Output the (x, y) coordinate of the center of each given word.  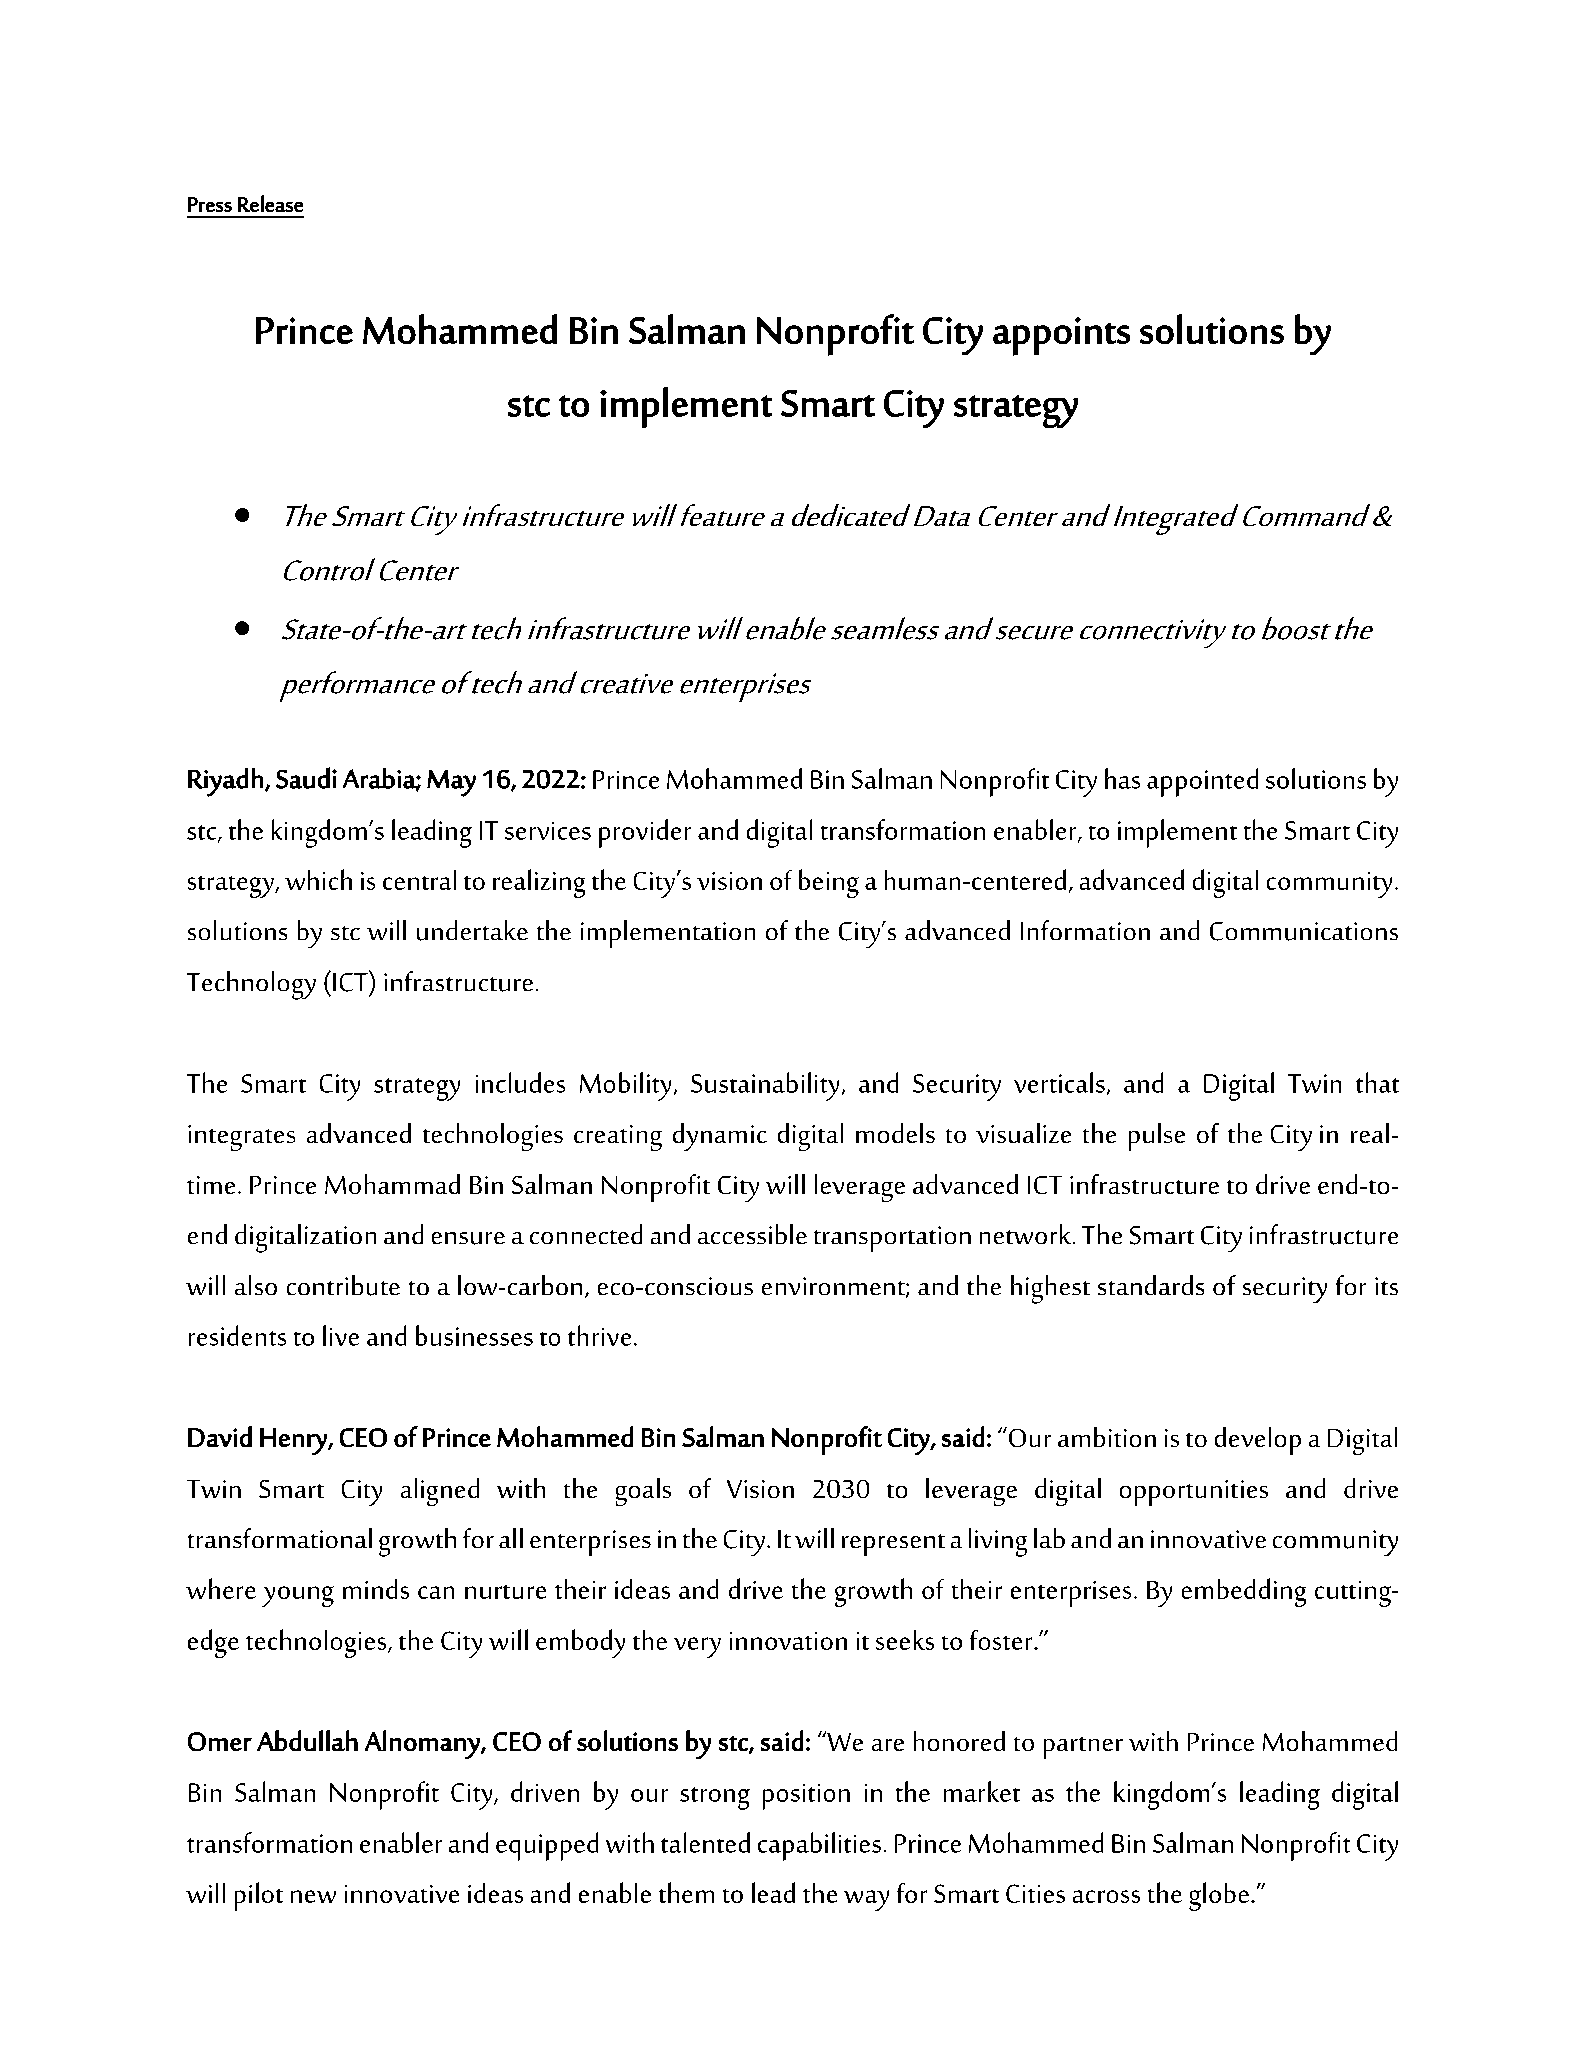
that (1377, 1082)
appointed (1202, 782)
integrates (241, 1138)
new (313, 1896)
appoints (1061, 336)
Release (270, 203)
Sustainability (765, 1086)
